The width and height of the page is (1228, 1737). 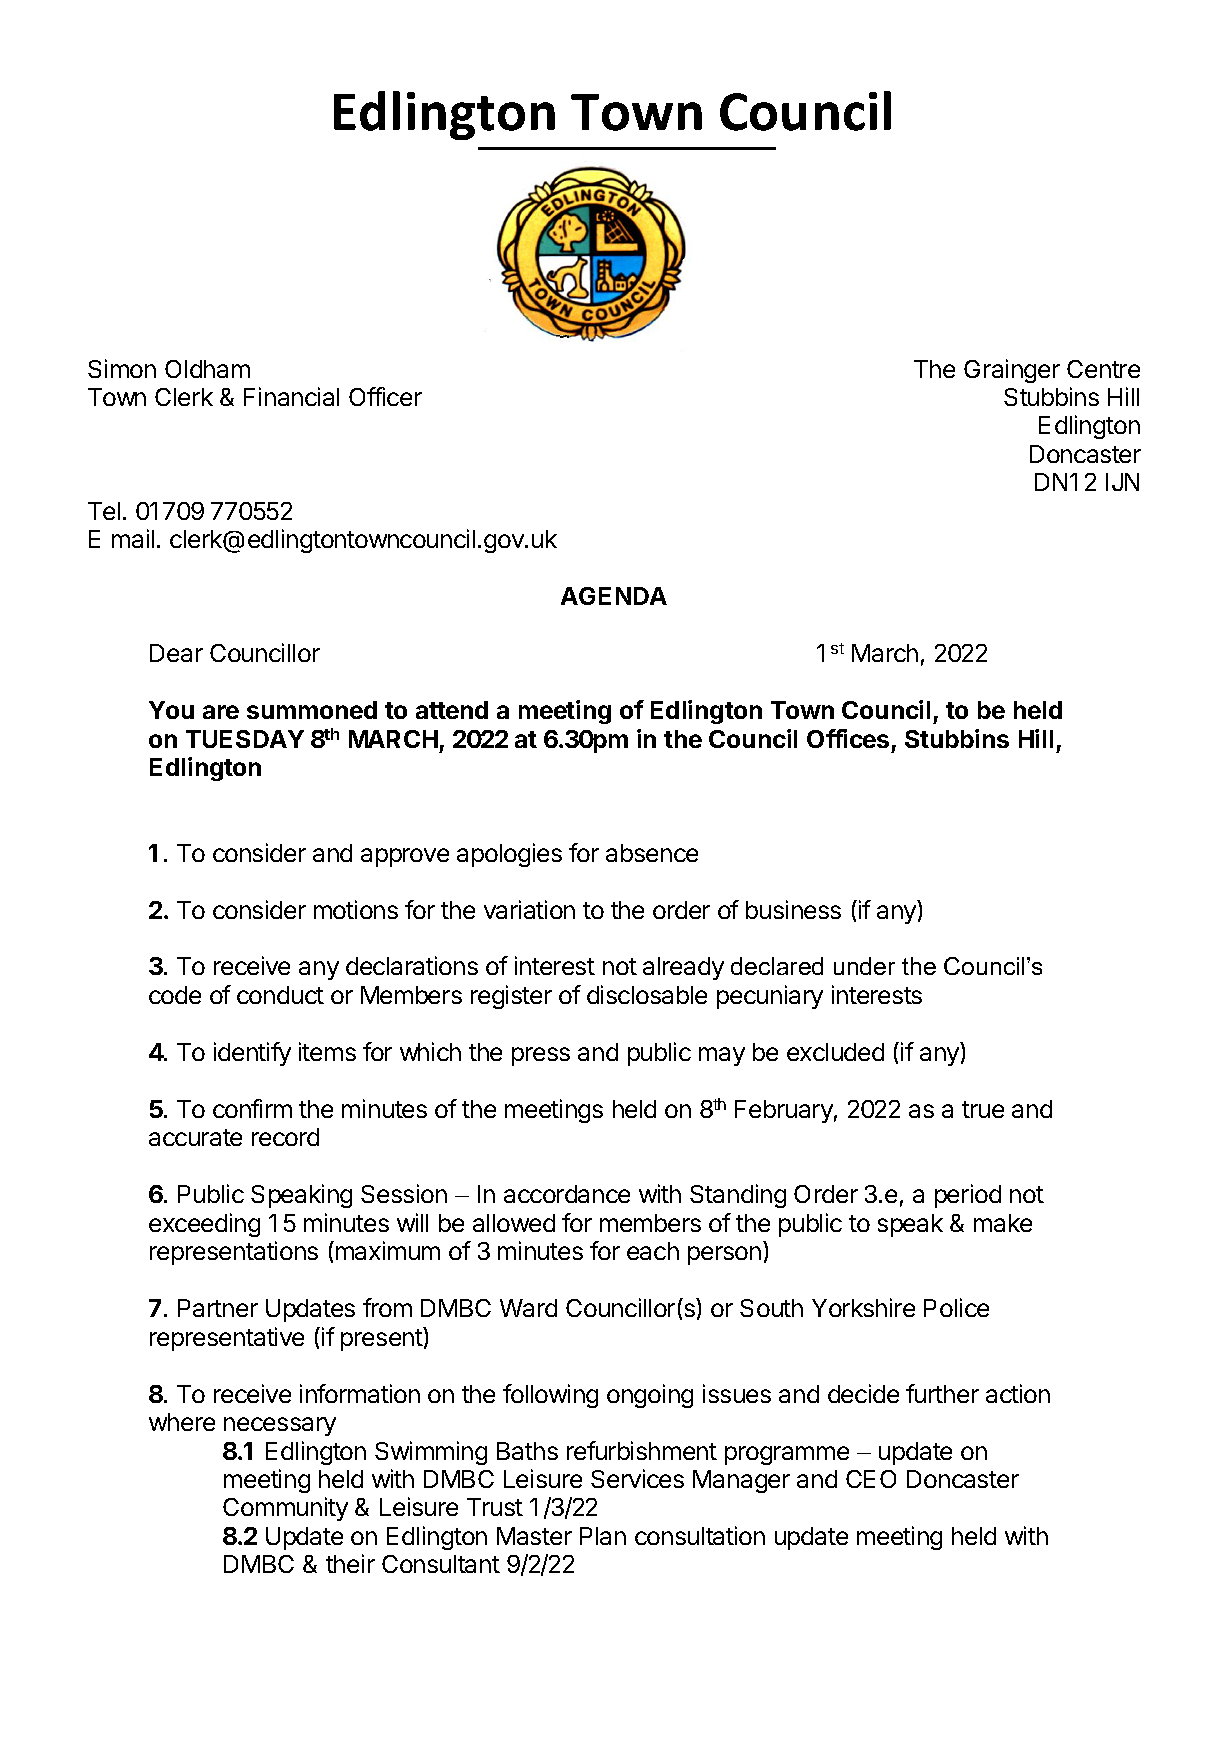 I want to click on Oldham, so click(x=207, y=369).
